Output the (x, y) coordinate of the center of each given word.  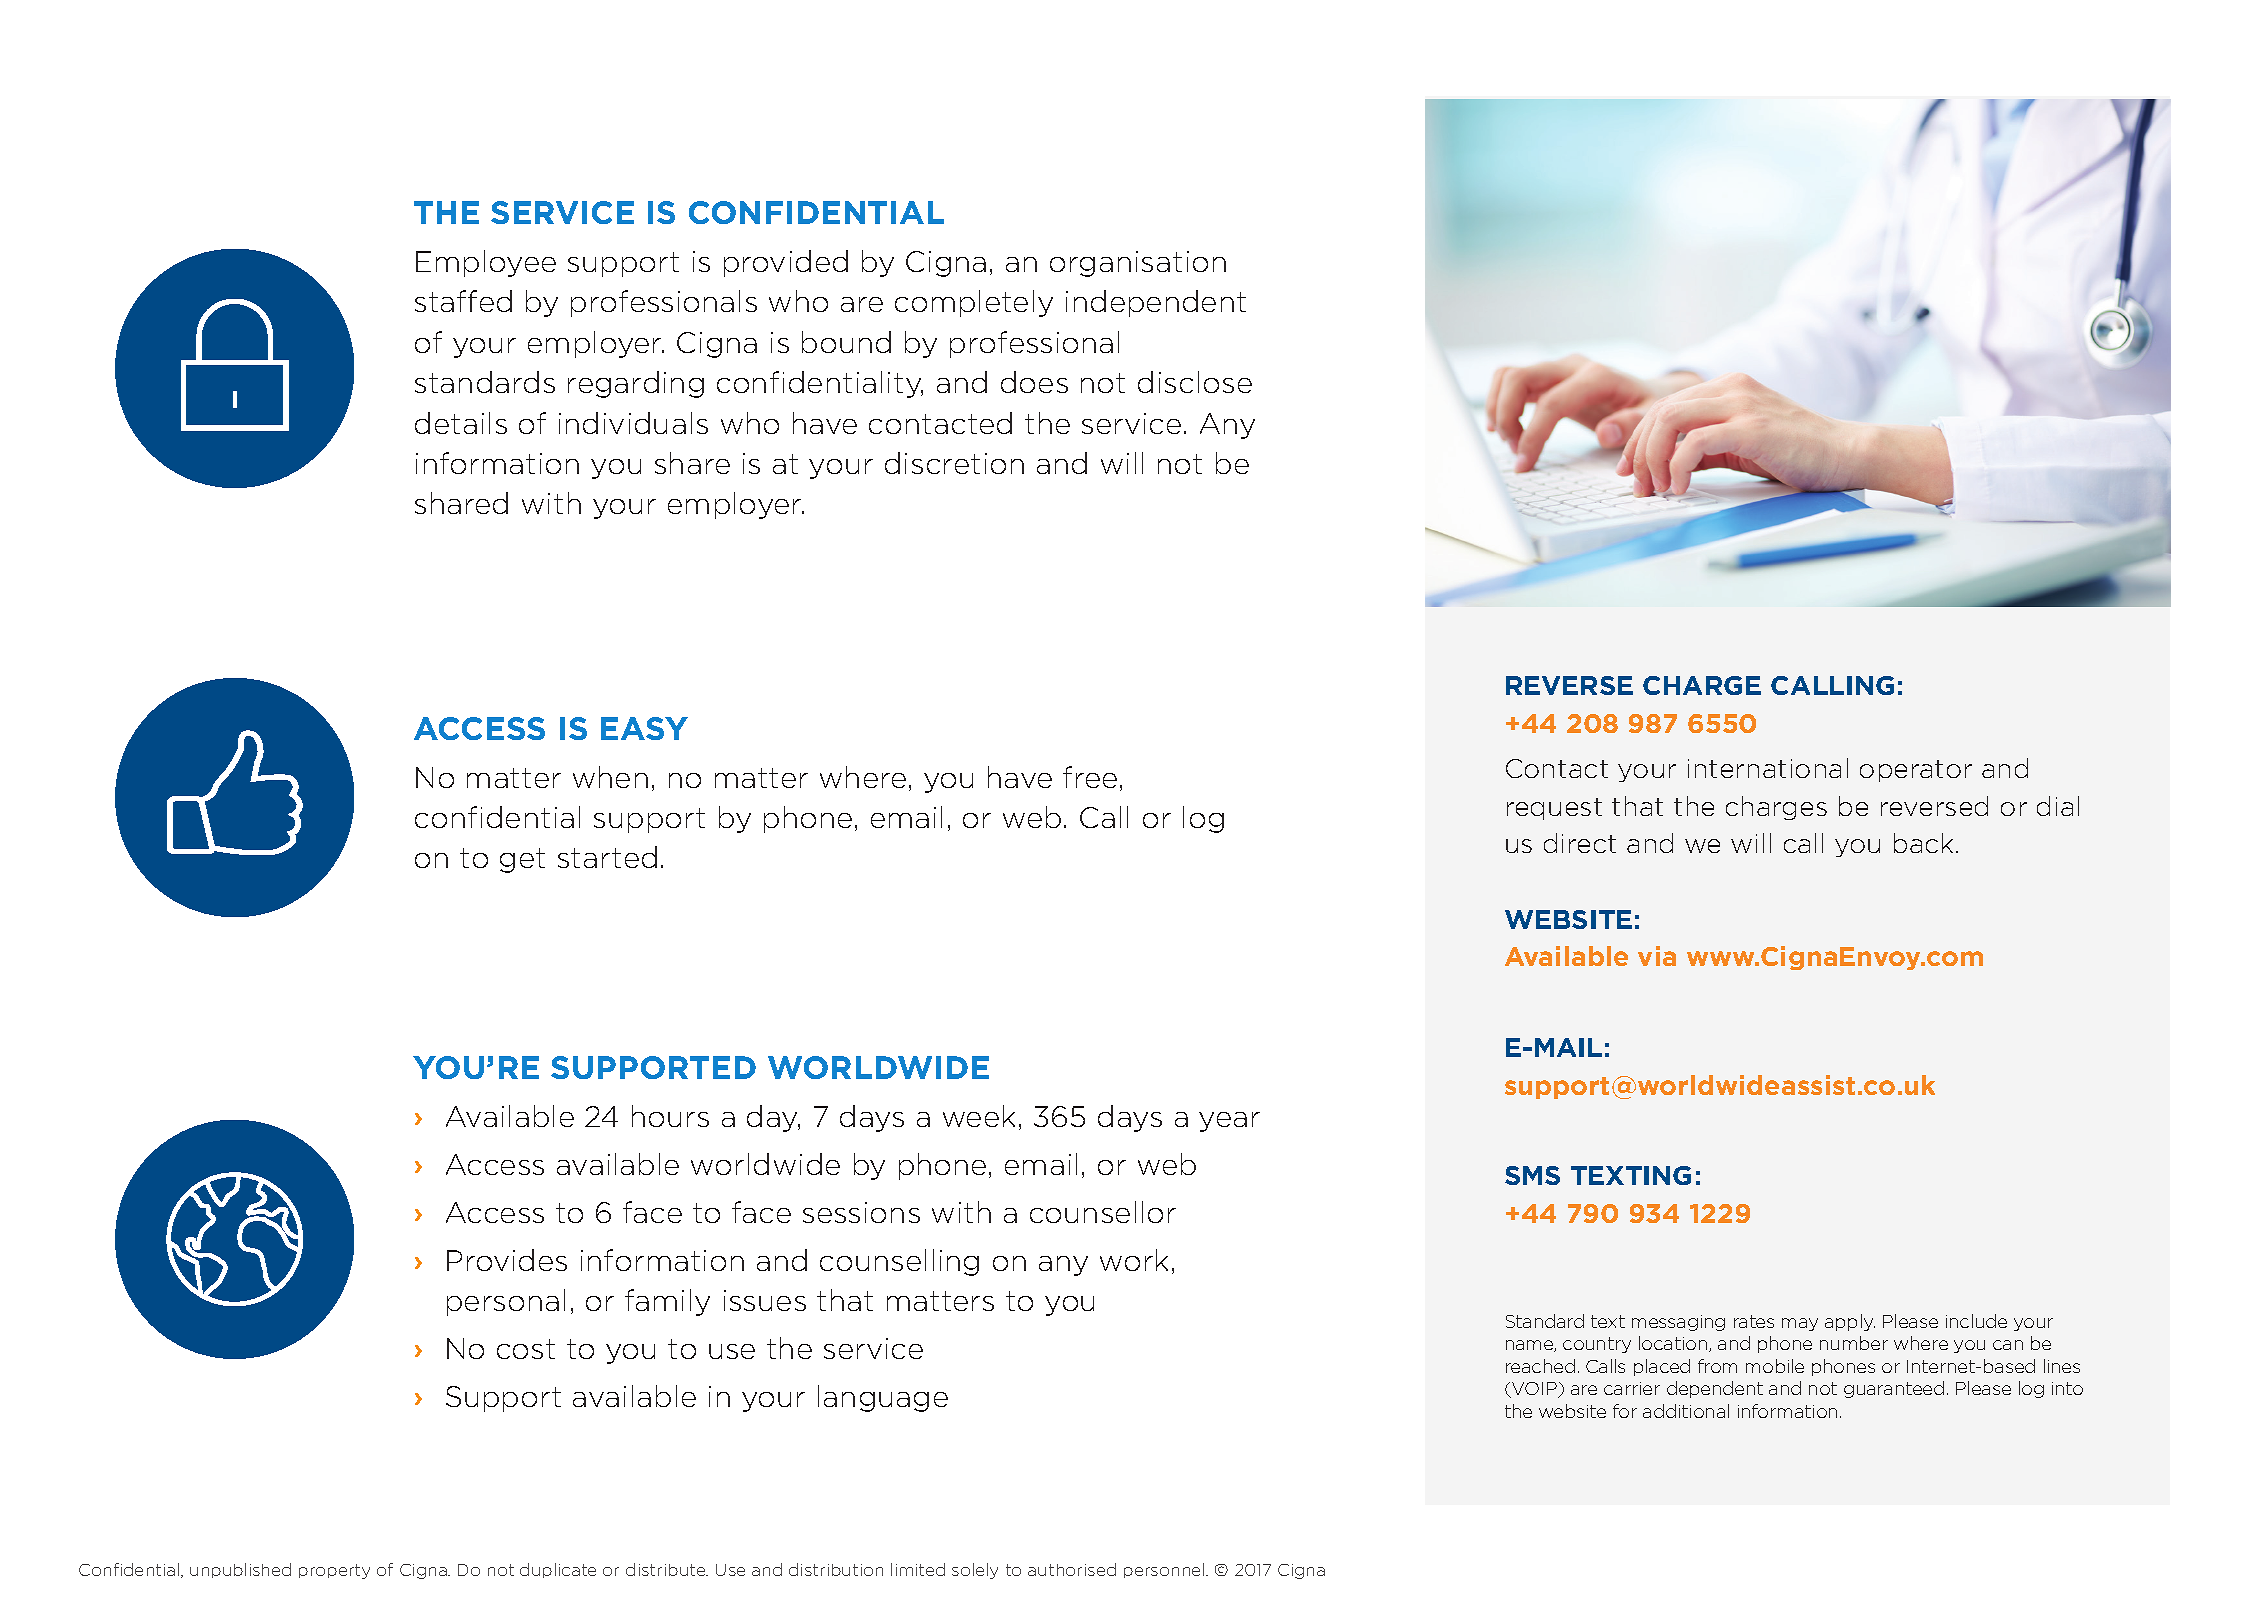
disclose (1195, 382)
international (1768, 768)
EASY (644, 728)
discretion (954, 463)
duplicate (558, 1570)
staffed (463, 301)
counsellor (1103, 1212)
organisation (1138, 264)
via (1657, 956)
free (1090, 777)
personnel (1165, 1570)
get (522, 860)
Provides (507, 1260)
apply (1850, 1322)
